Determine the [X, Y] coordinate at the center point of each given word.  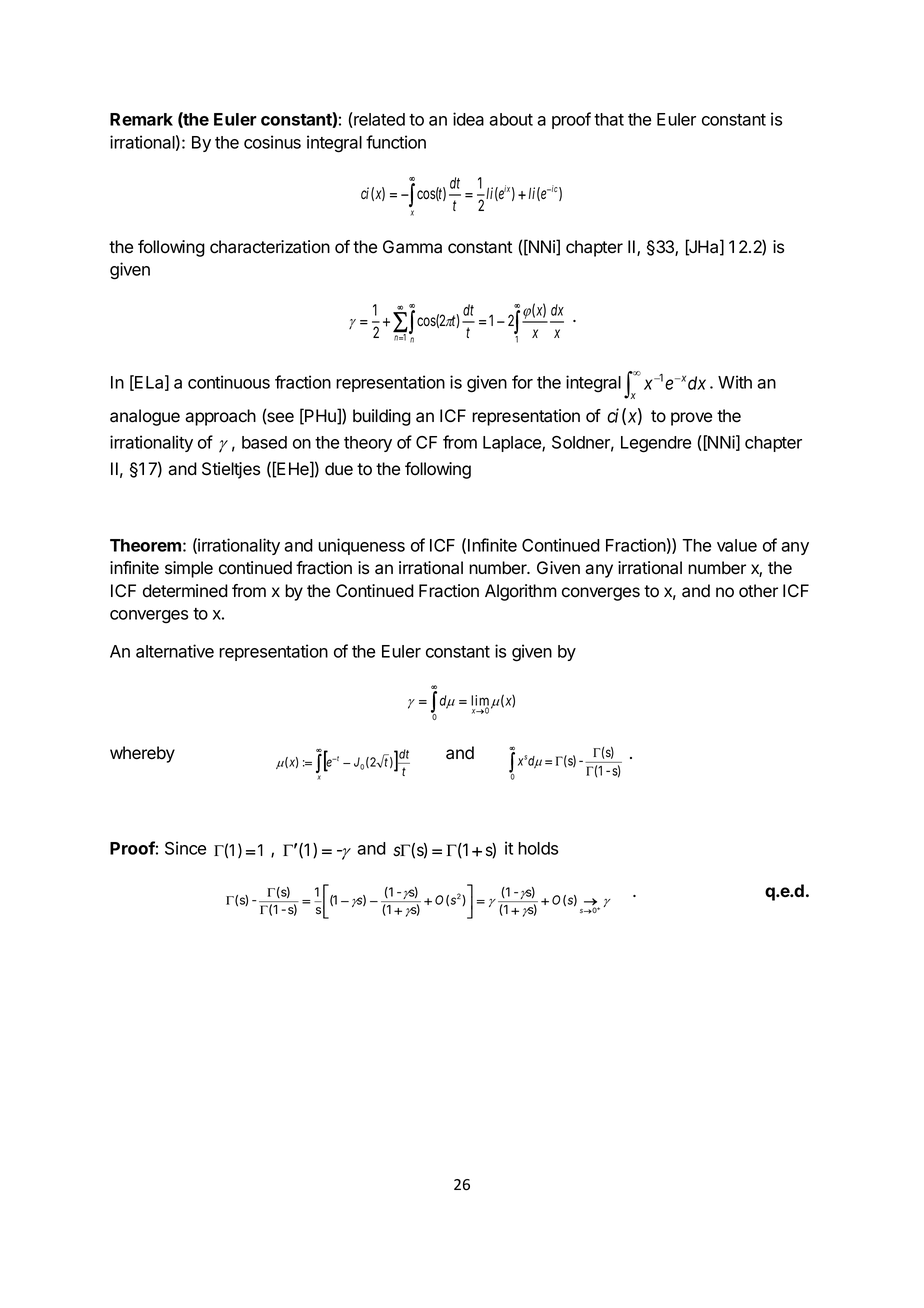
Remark [141, 119]
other [758, 591]
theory [368, 444]
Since [185, 848]
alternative [175, 651]
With [735, 382]
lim [481, 701]
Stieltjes [231, 470]
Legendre [656, 444]
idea [468, 119]
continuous [229, 382]
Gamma [412, 247]
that [609, 119]
